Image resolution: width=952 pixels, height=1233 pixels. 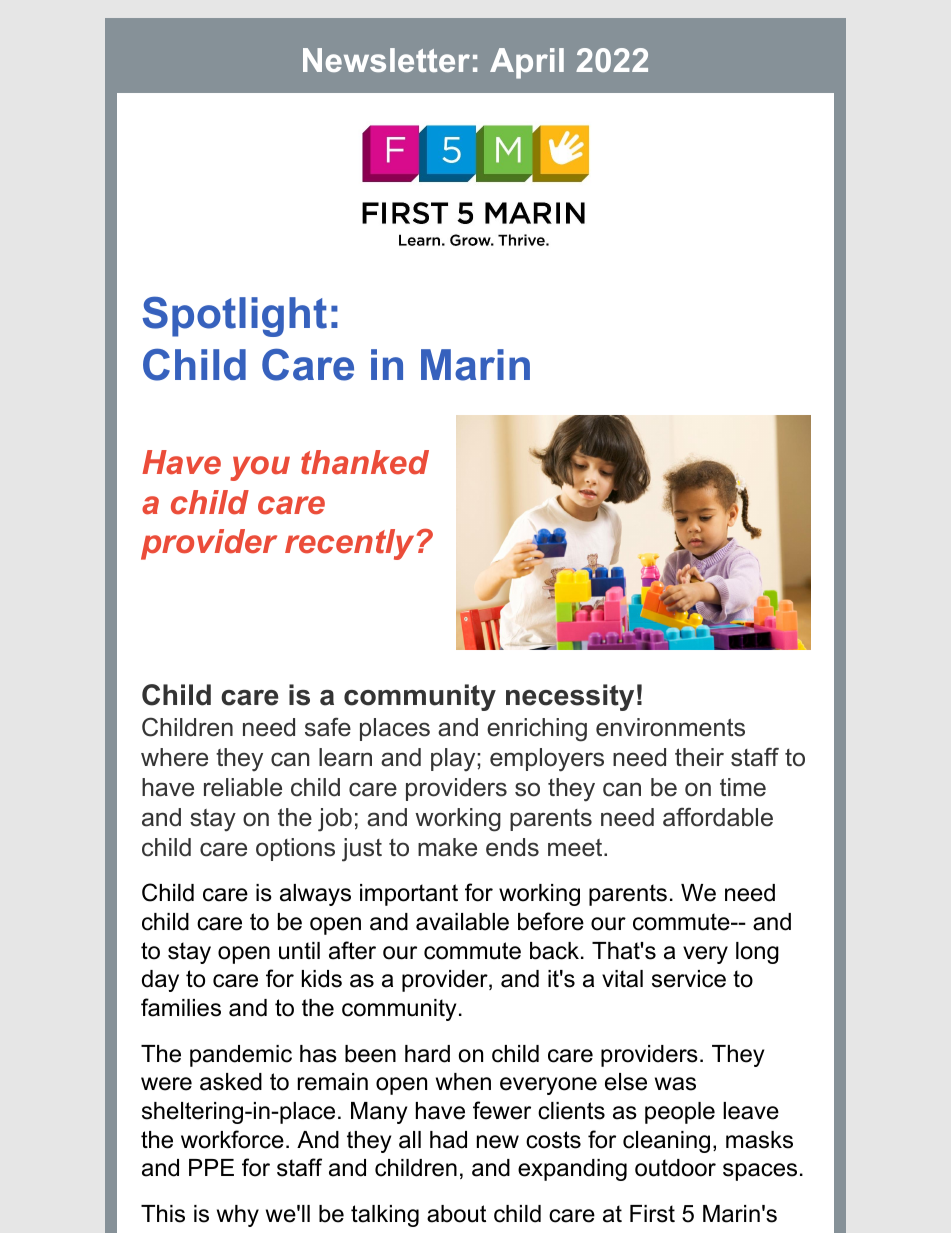 I want to click on thanked, so click(x=365, y=462).
